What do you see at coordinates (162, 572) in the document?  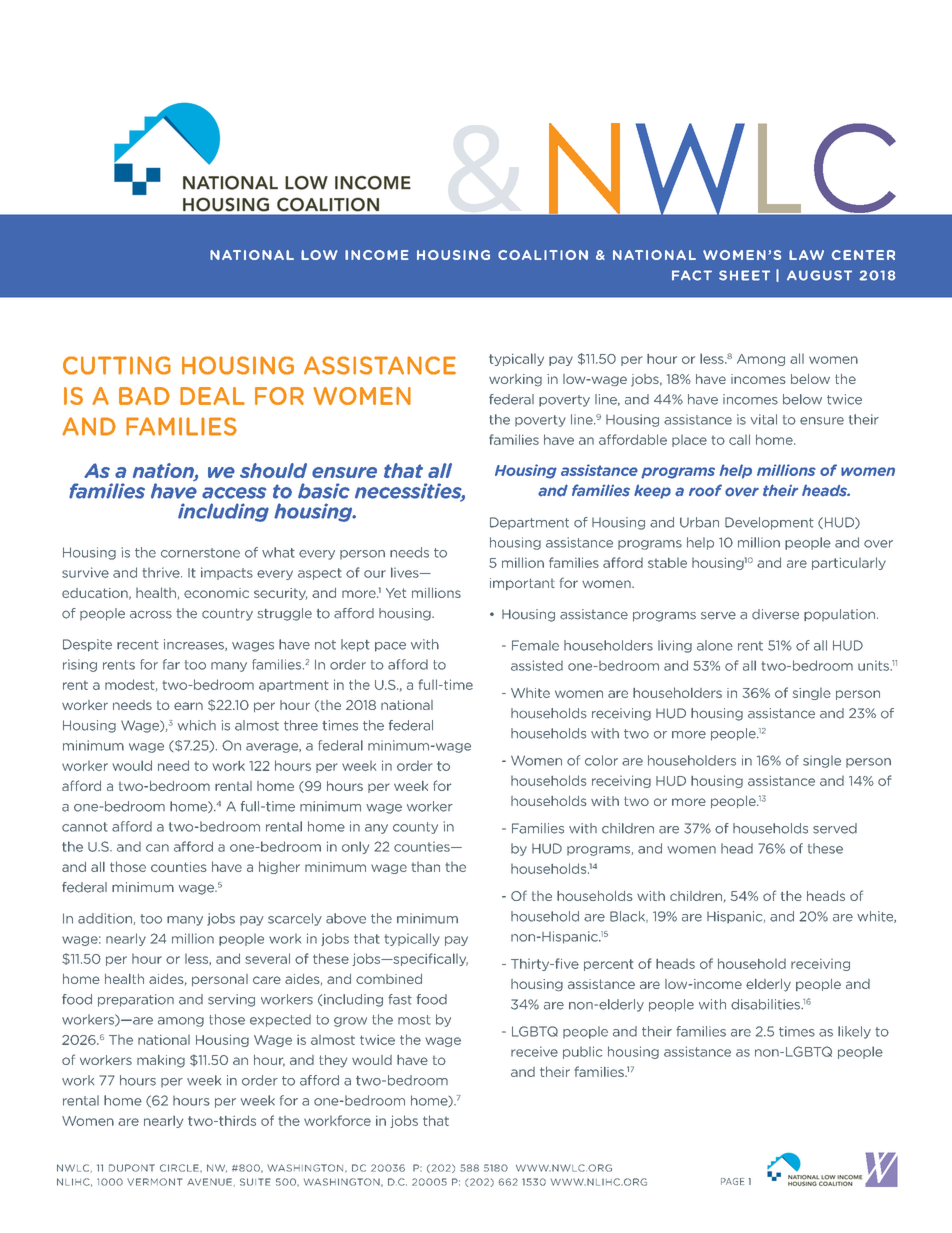 I see `thrive` at bounding box center [162, 572].
